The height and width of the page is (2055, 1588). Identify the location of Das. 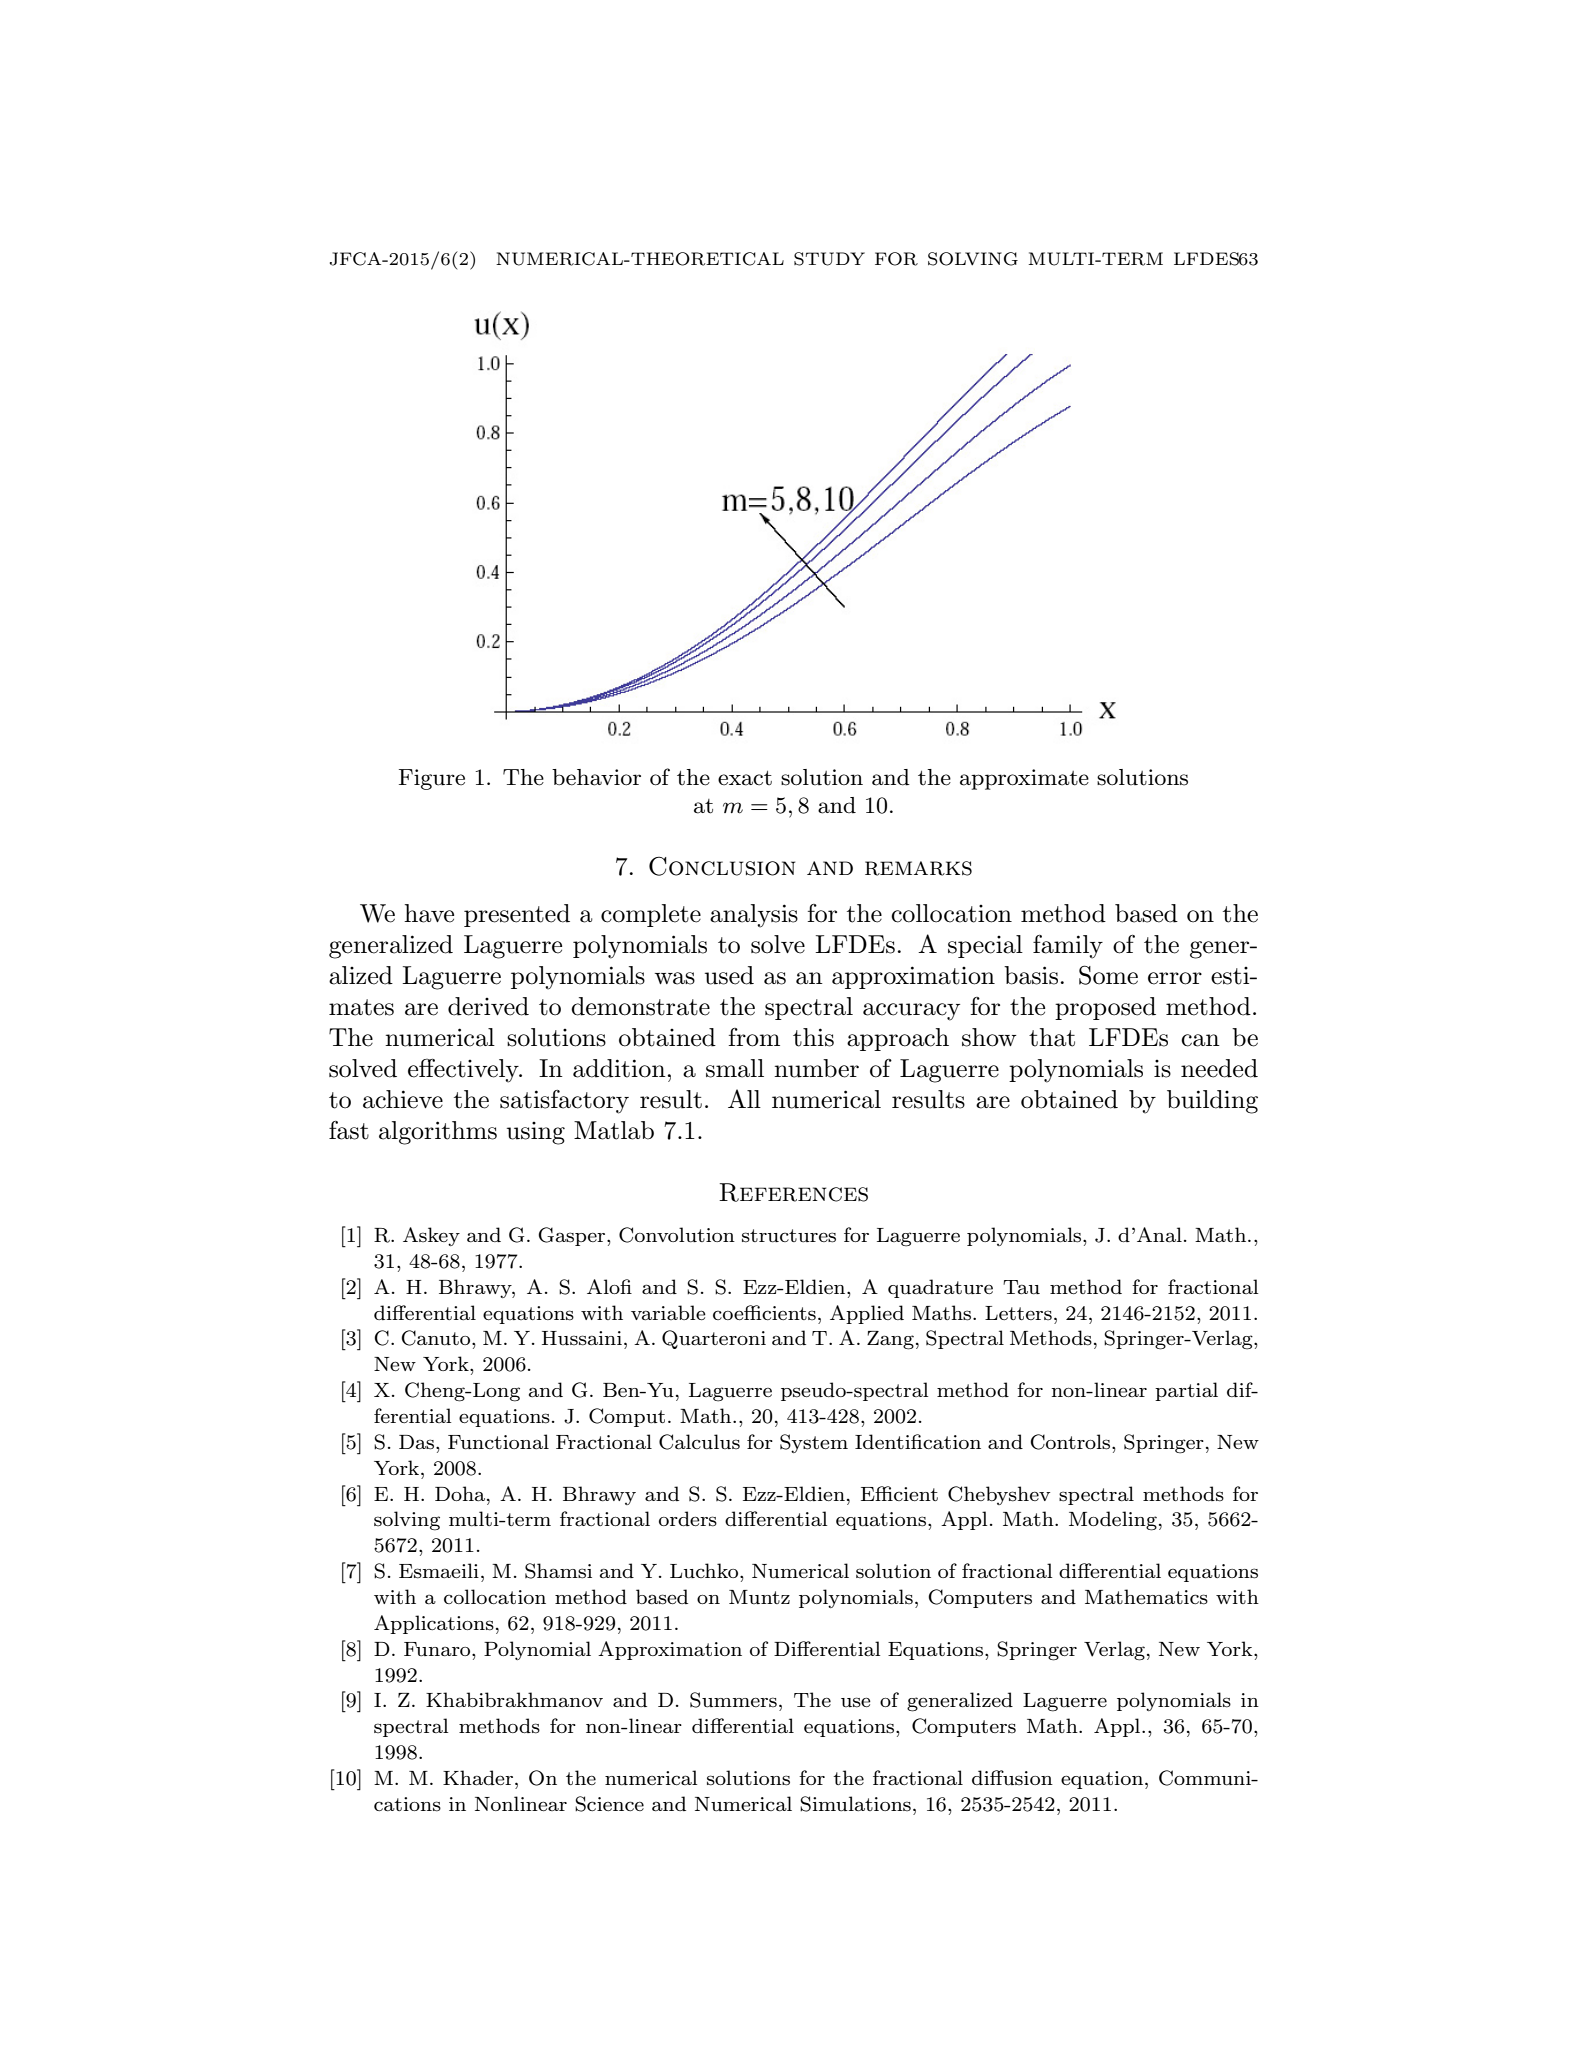
(418, 1442).
